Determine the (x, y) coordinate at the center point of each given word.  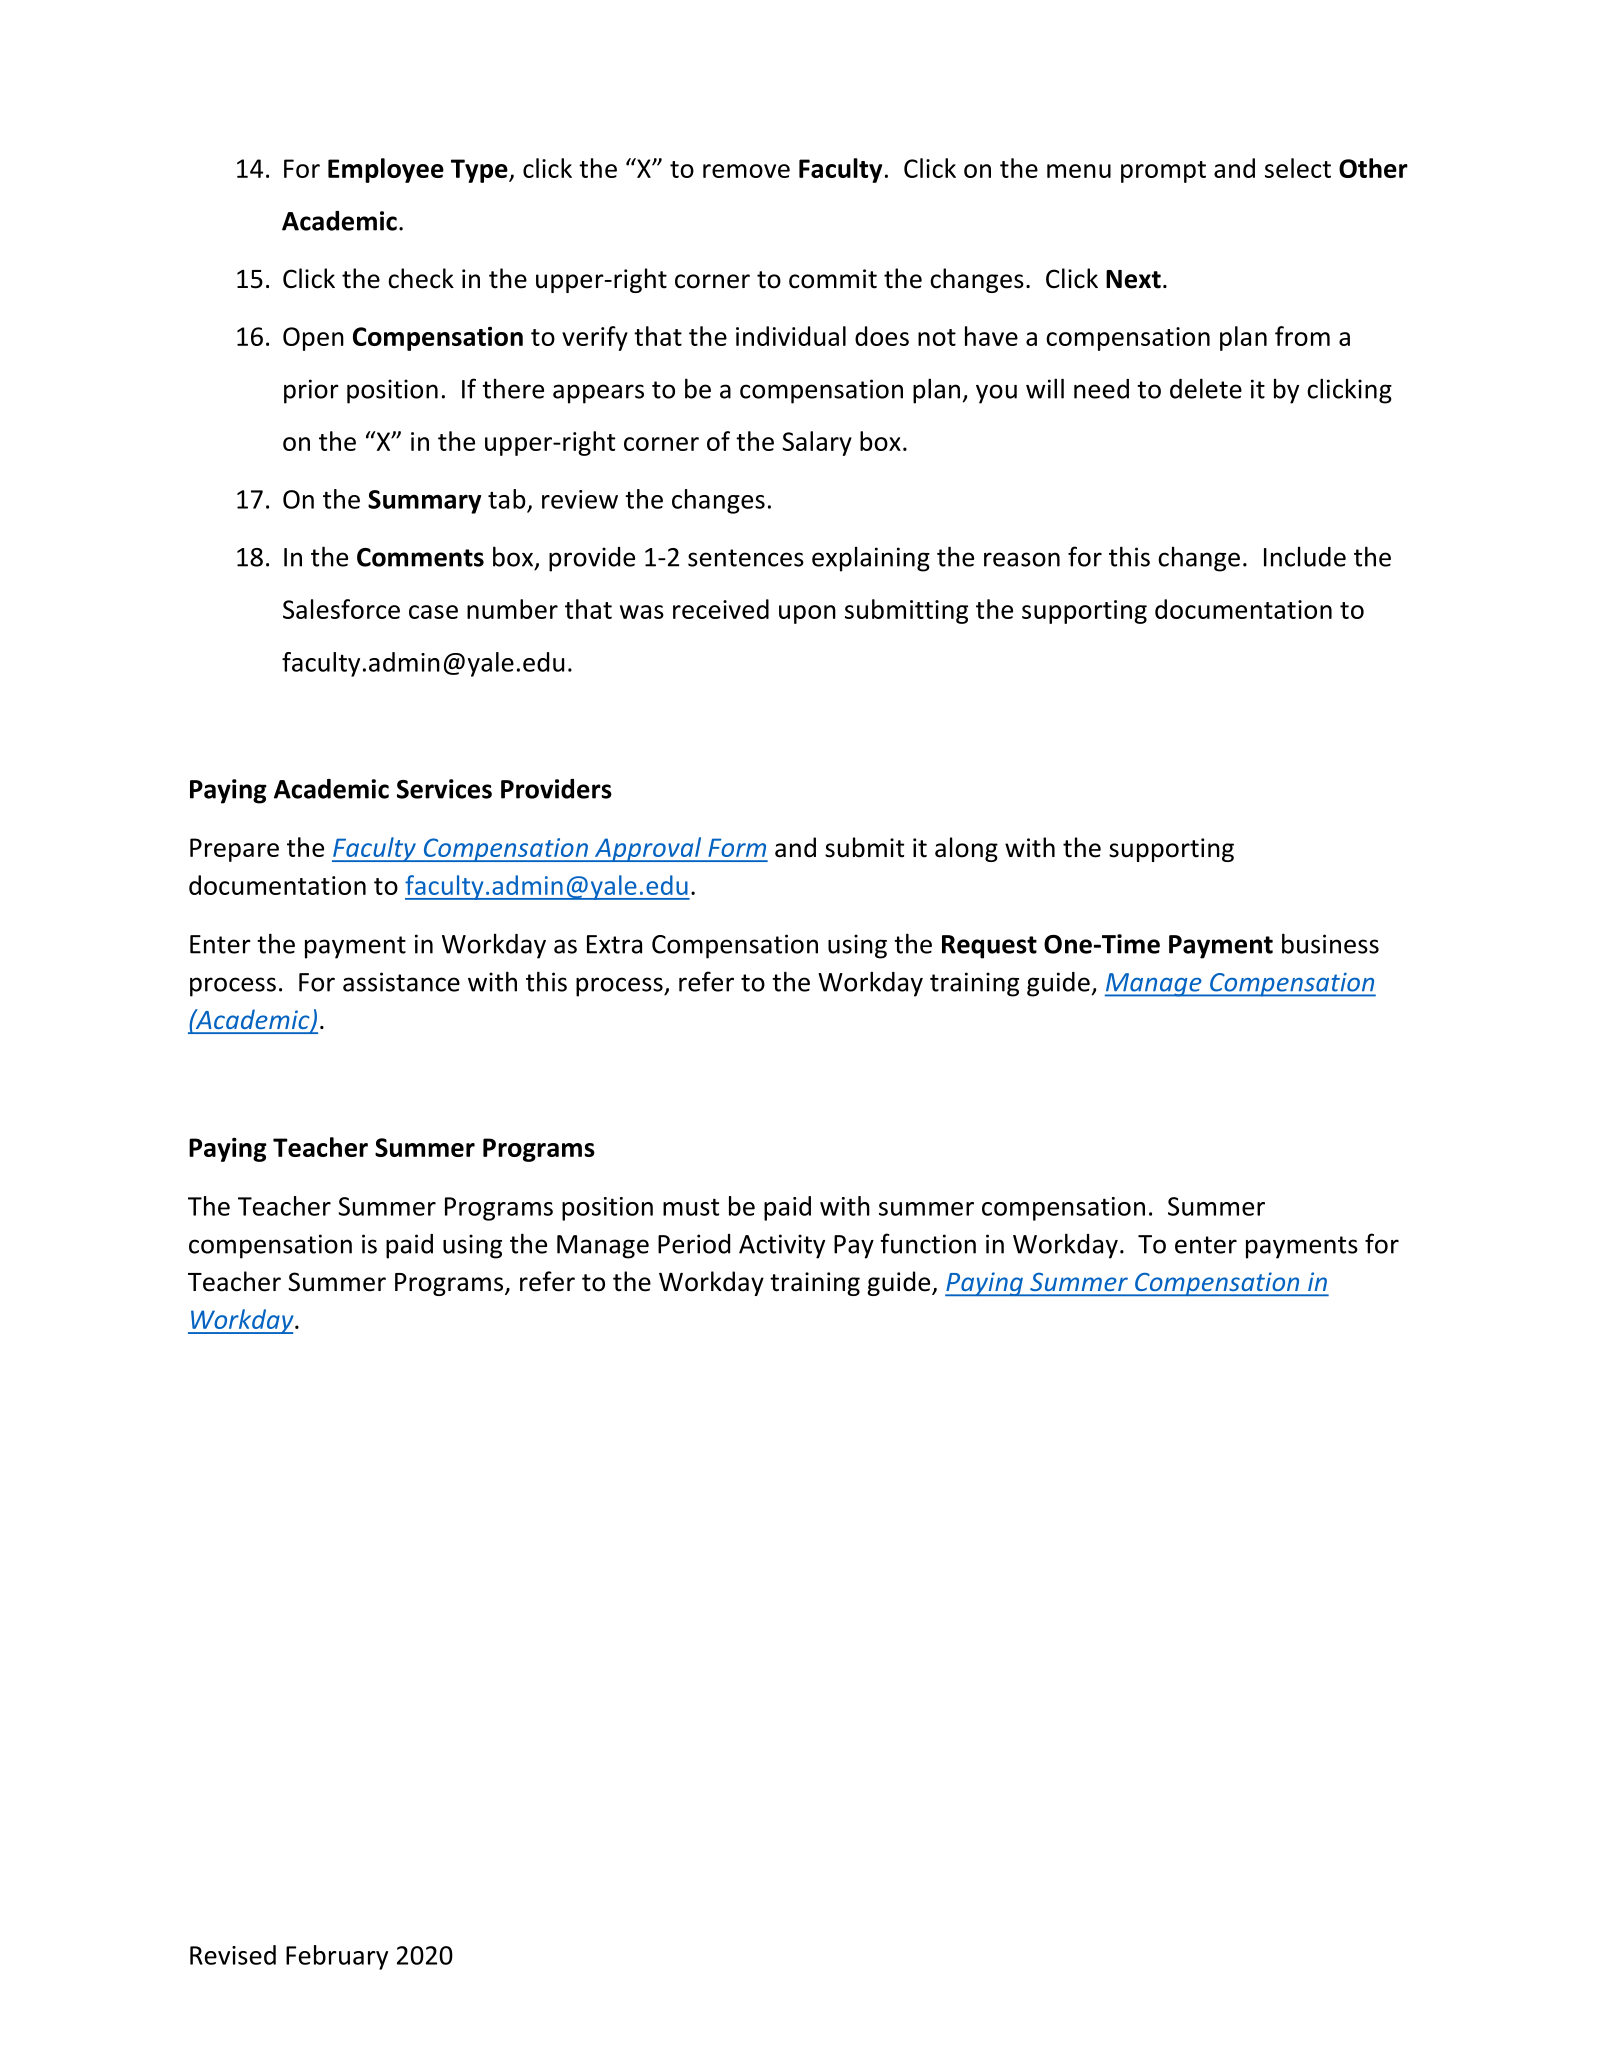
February (337, 1957)
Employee (386, 170)
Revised (233, 1955)
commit (833, 279)
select (1298, 168)
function (928, 1243)
